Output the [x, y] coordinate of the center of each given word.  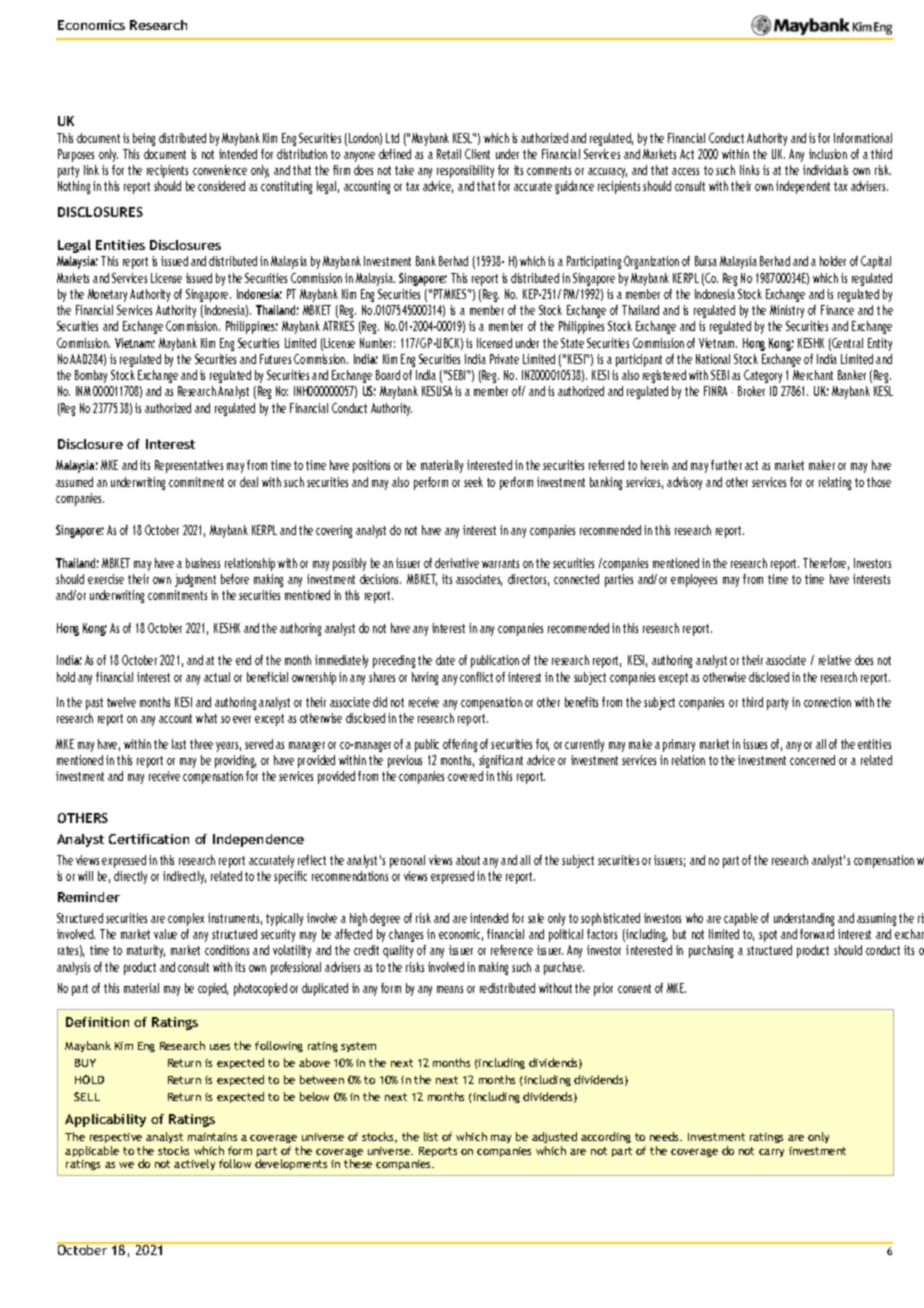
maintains [212, 1137]
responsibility [465, 171]
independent [803, 187]
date [445, 660]
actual [217, 677]
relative [835, 660]
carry [771, 1153]
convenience [220, 170]
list [431, 1136]
